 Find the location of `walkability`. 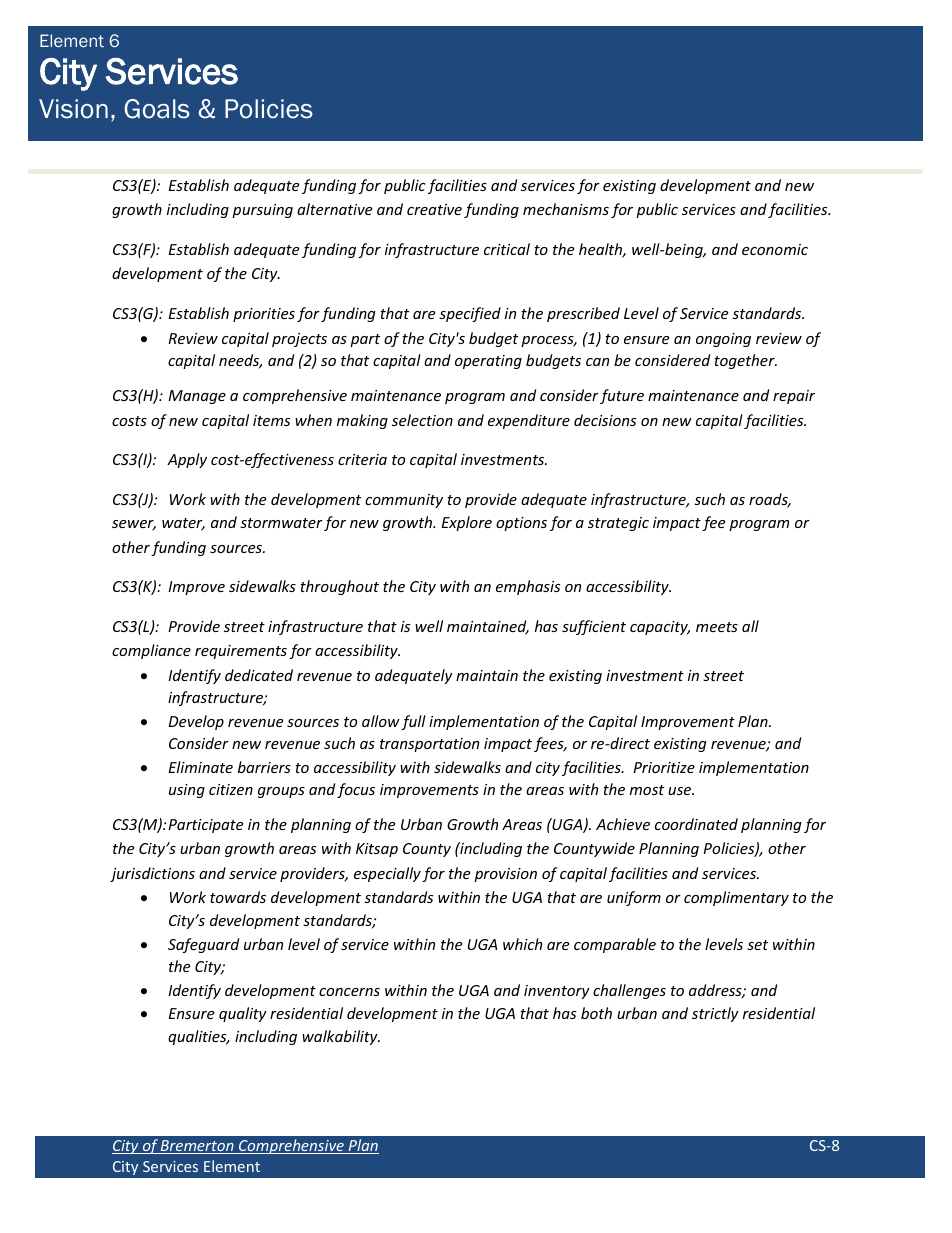

walkability is located at coordinates (341, 1037).
